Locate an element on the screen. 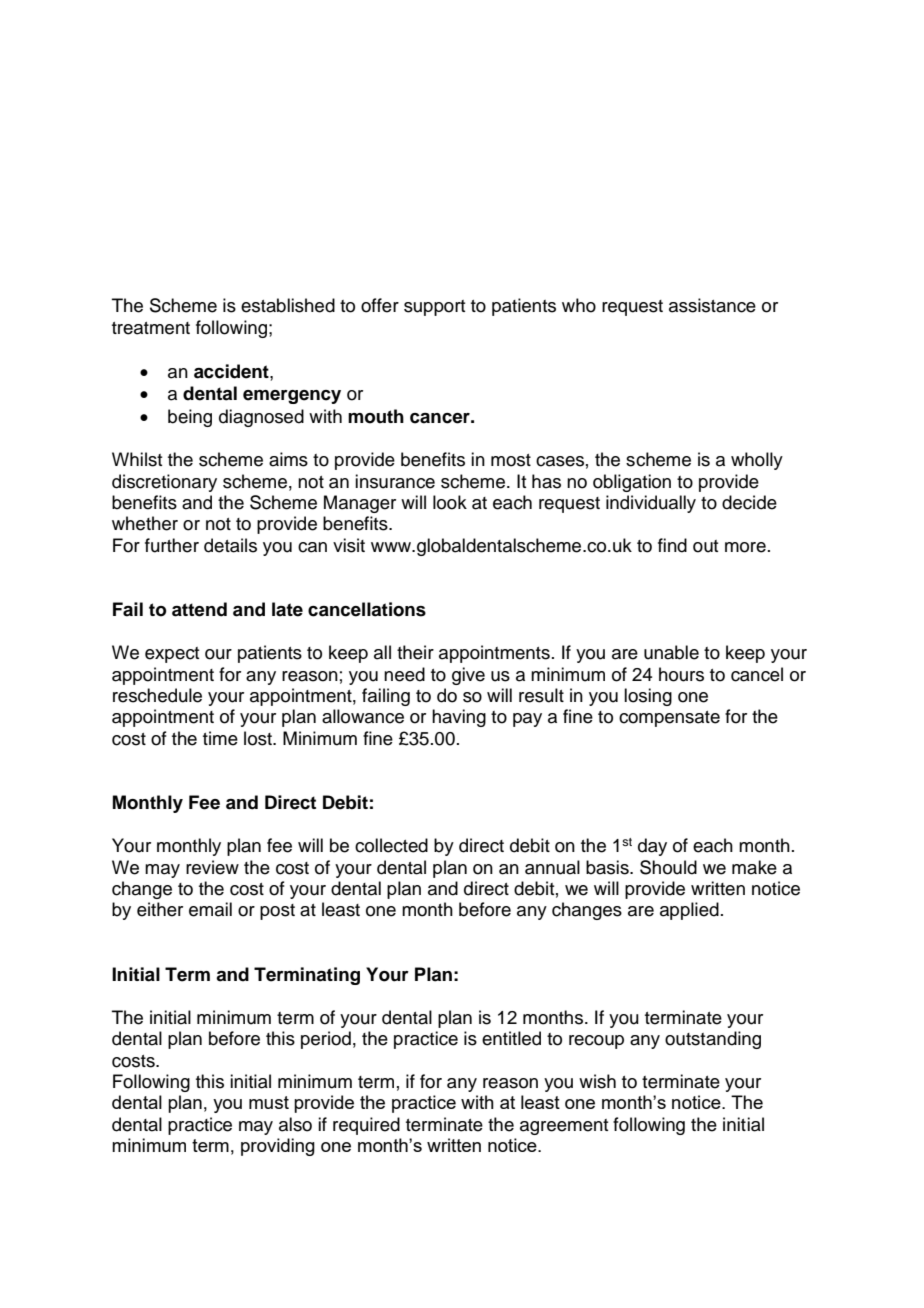  compensate is located at coordinates (669, 719).
